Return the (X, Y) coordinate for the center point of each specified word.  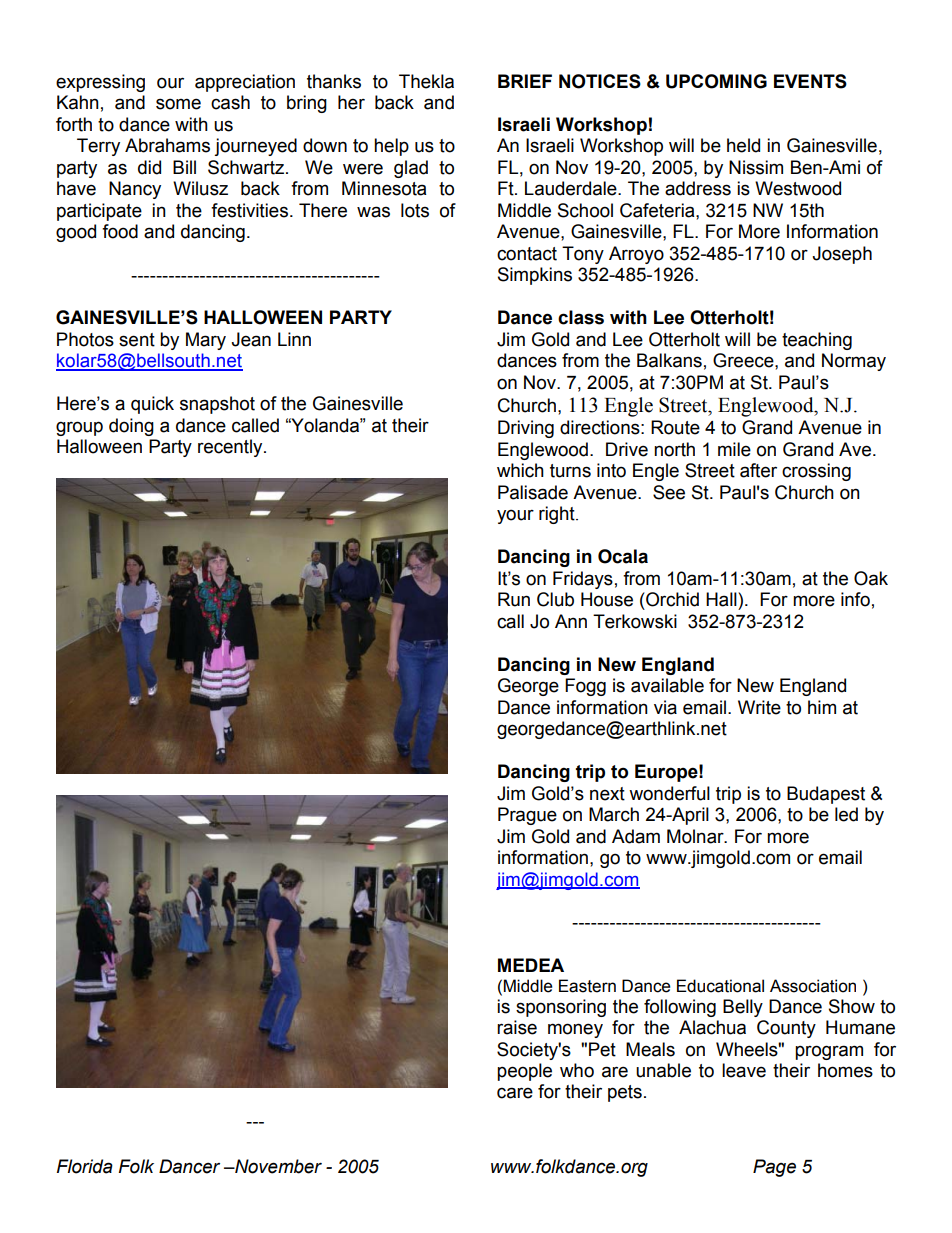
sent (137, 340)
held (743, 145)
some (178, 104)
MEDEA (531, 965)
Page (774, 1168)
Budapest (826, 795)
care (515, 1093)
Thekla (426, 81)
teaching (817, 341)
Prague (527, 816)
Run (514, 599)
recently (231, 448)
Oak (871, 578)
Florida (85, 1166)
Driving (526, 429)
